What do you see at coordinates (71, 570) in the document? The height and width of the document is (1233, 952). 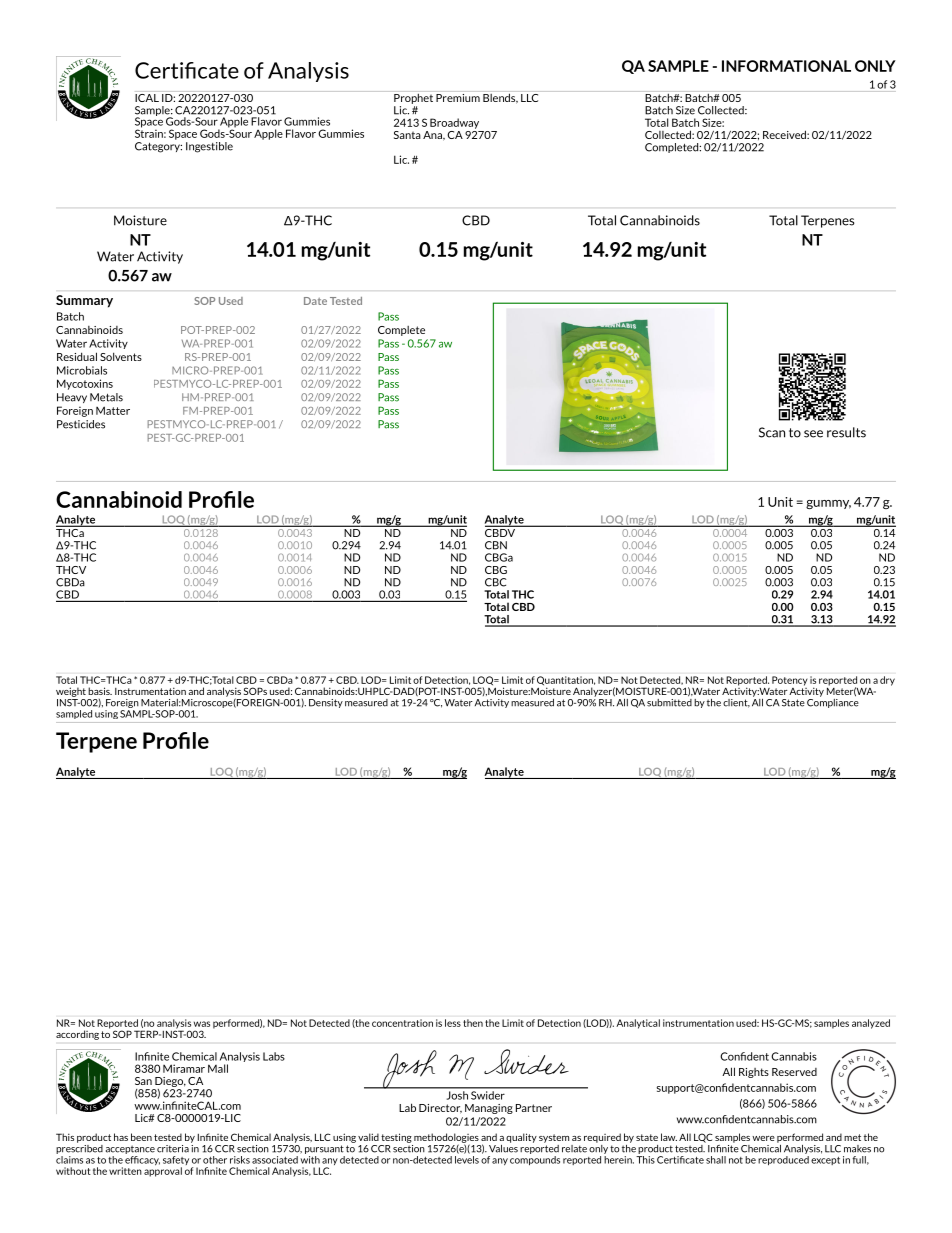 I see `THCV` at bounding box center [71, 570].
